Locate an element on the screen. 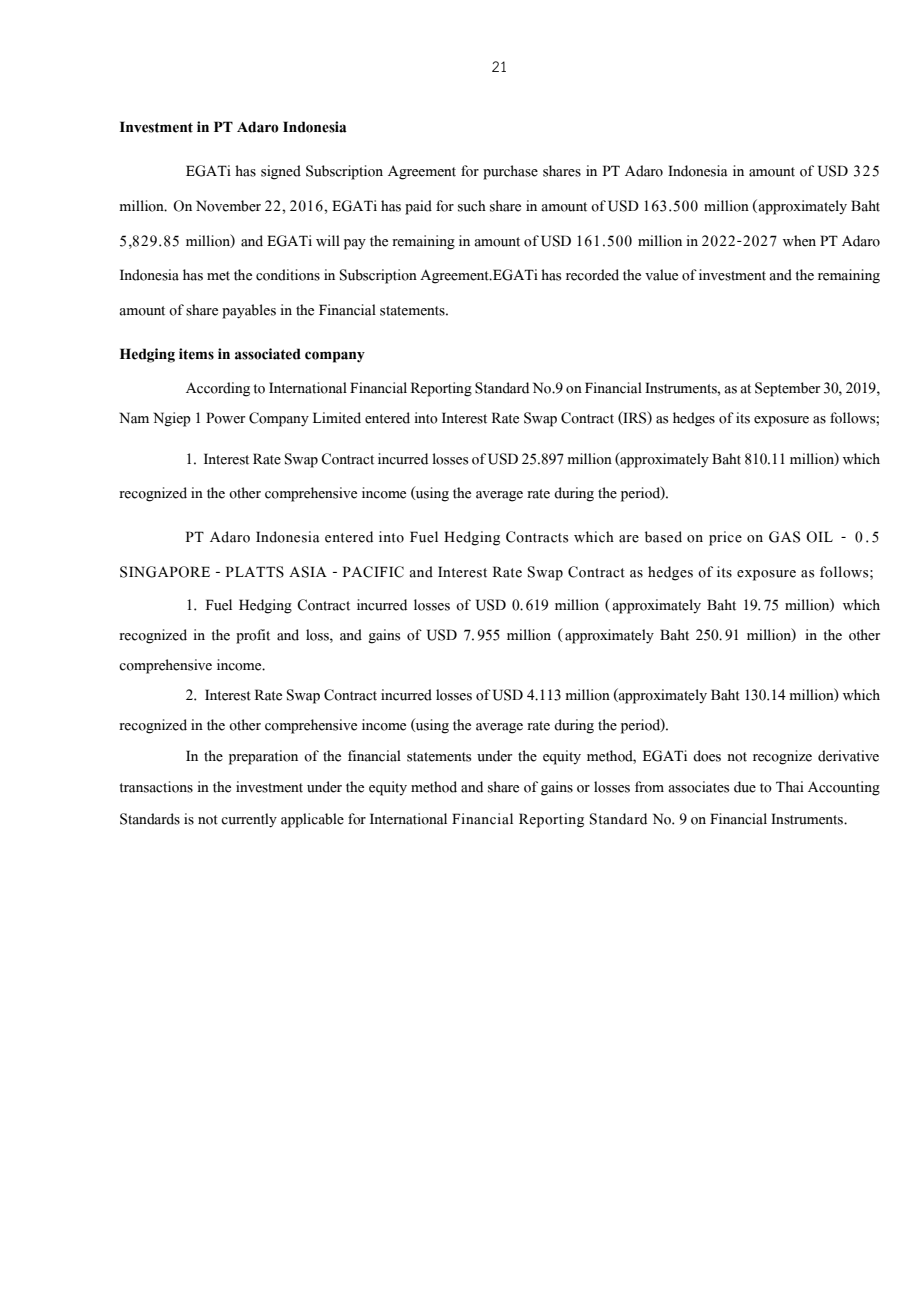  PLATTS is located at coordinates (255, 572).
